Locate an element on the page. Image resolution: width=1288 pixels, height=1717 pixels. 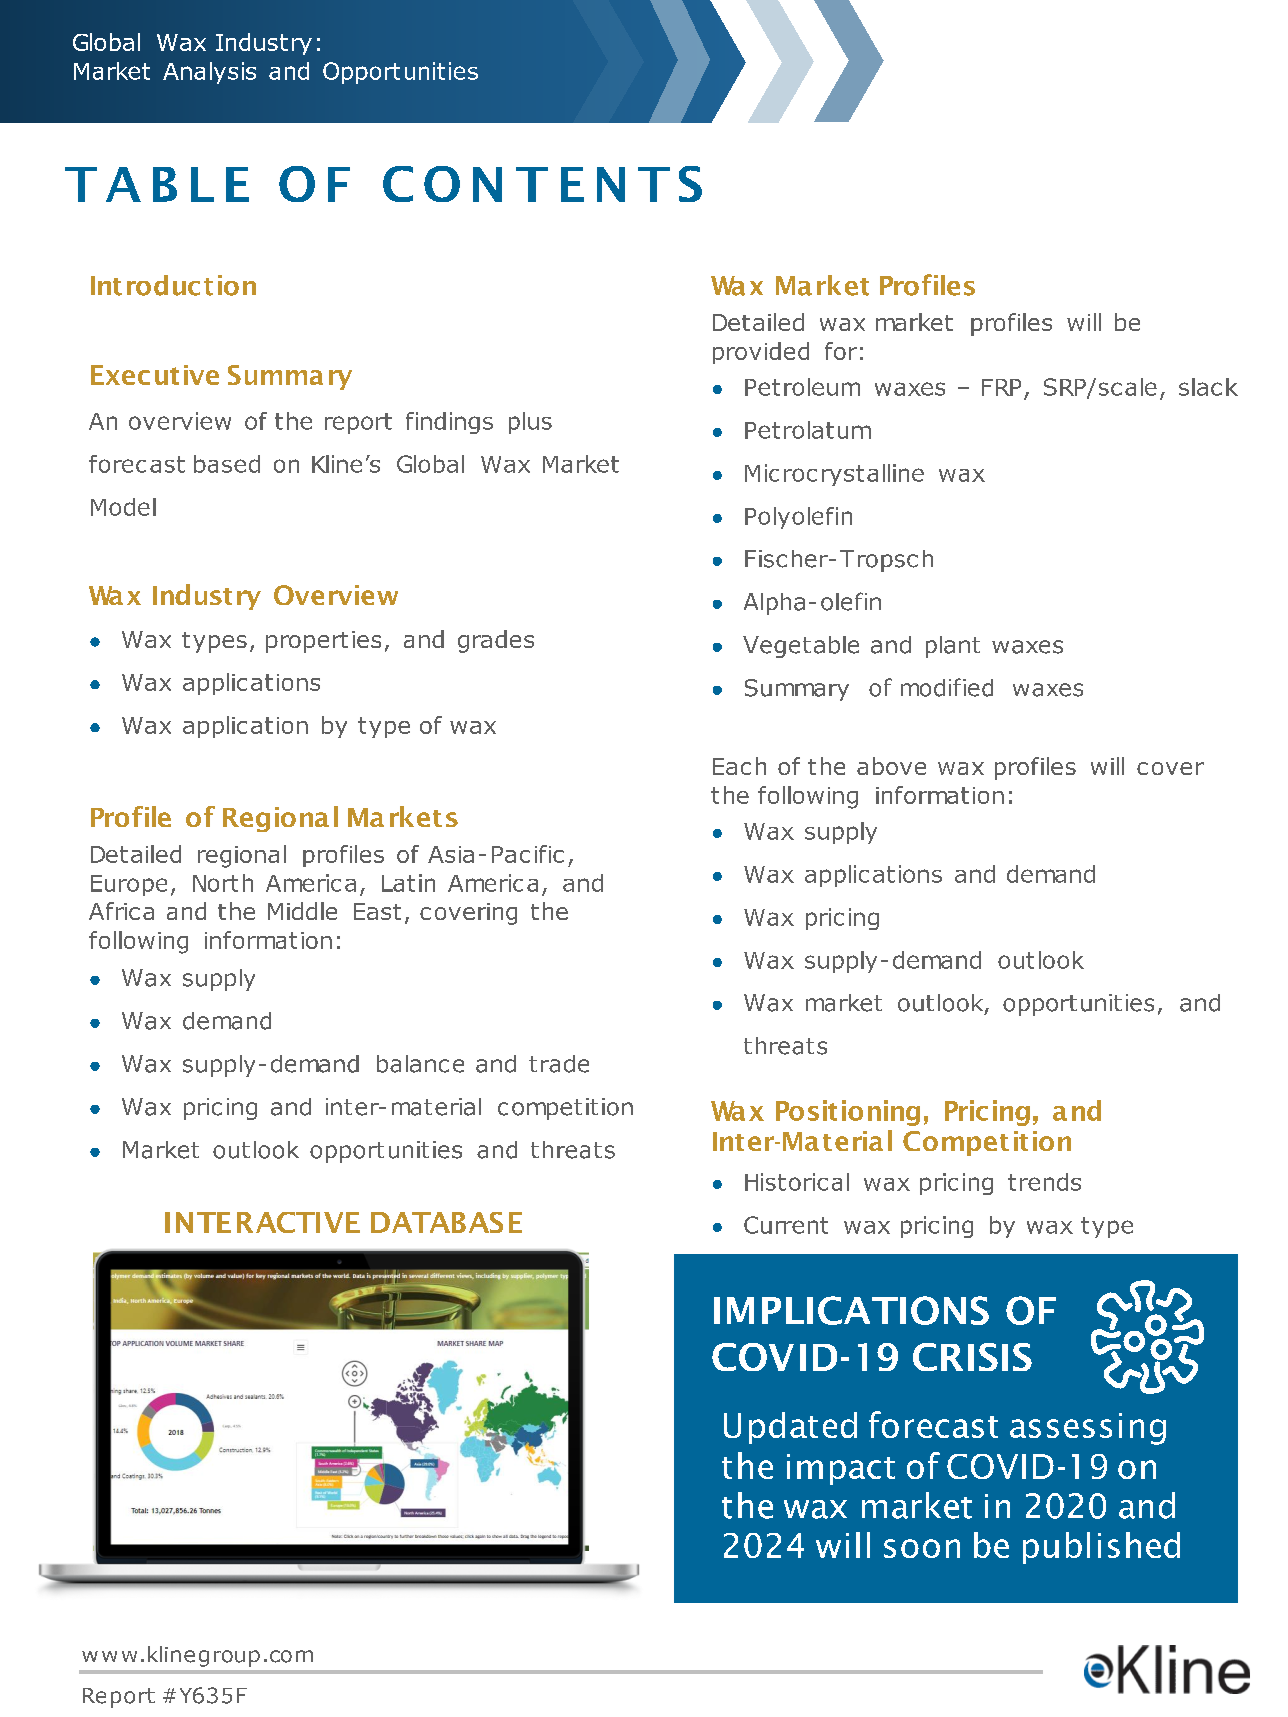
DATABASE is located at coordinates (446, 1222).
